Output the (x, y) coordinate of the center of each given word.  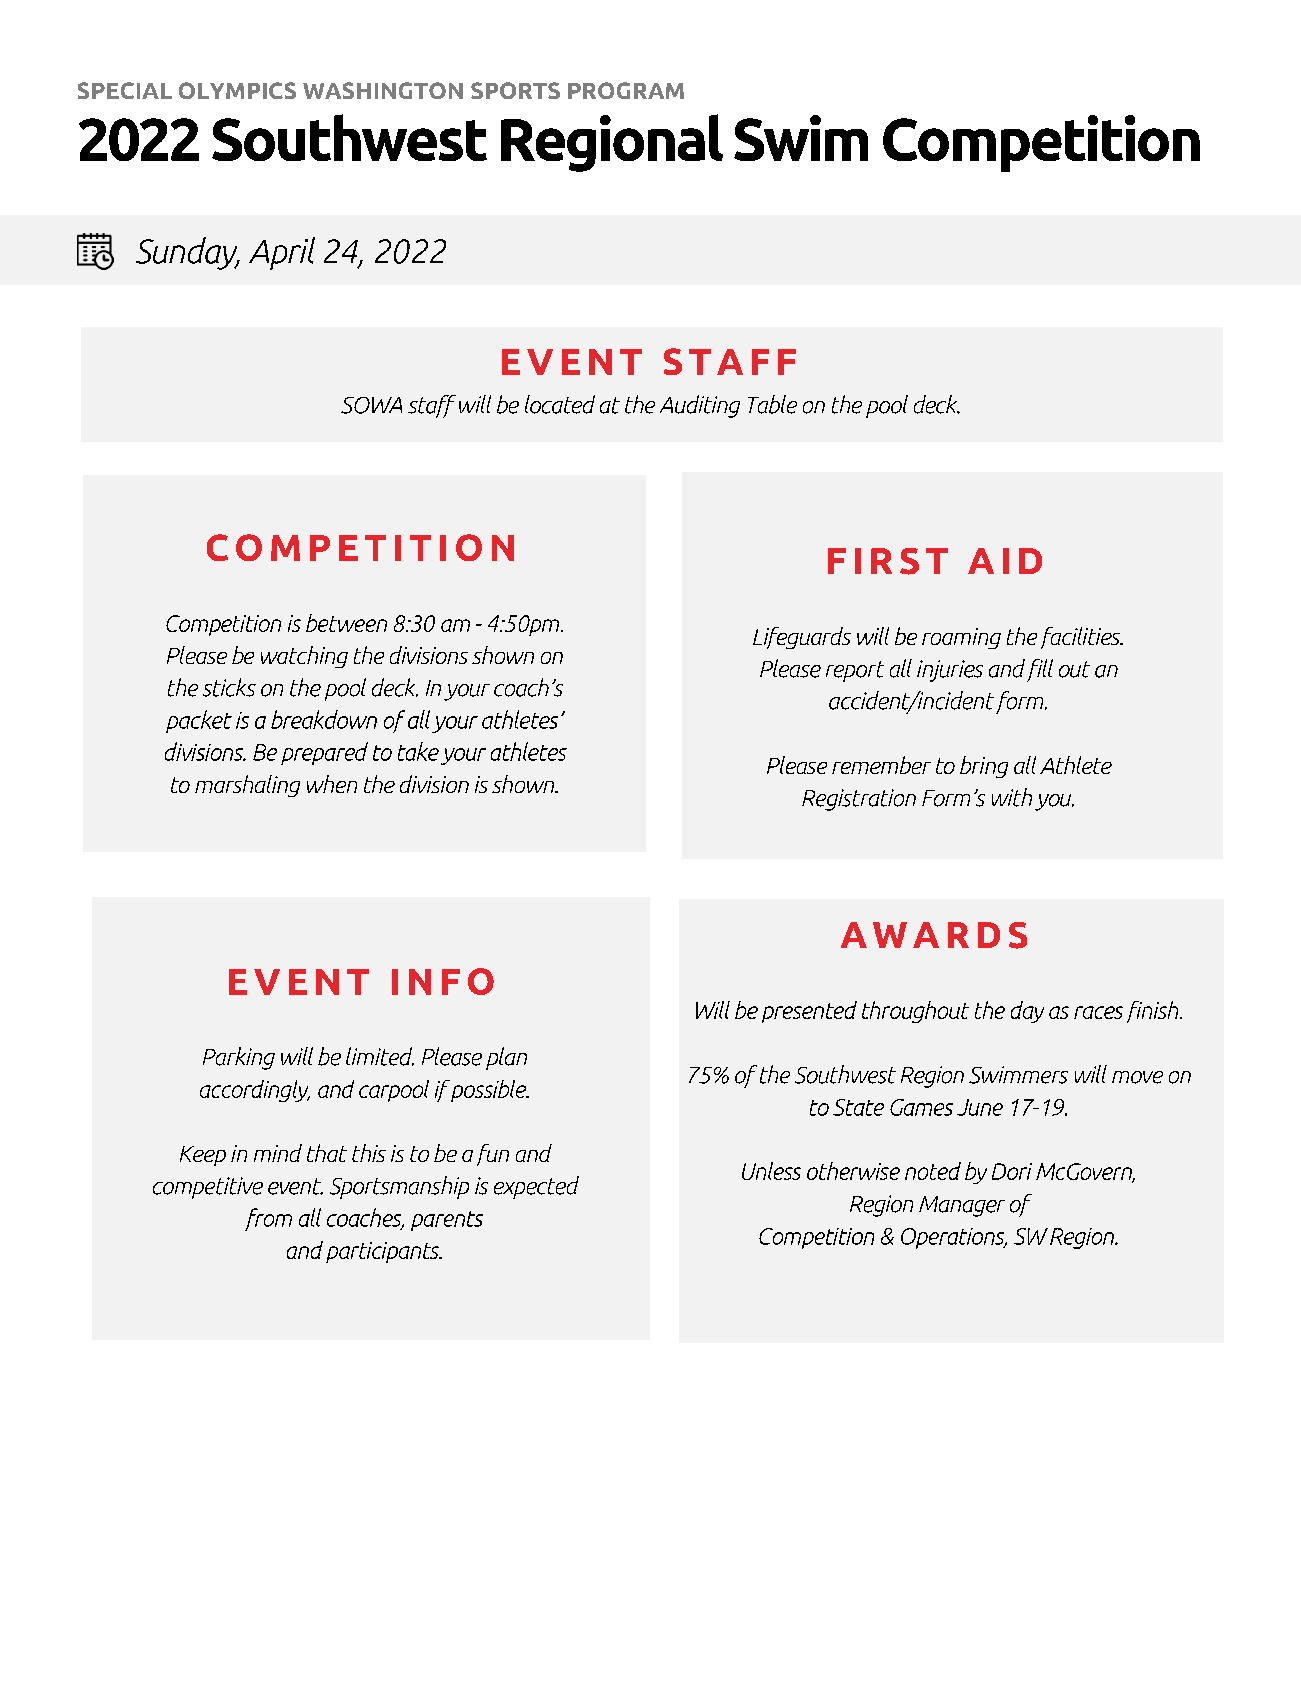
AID (1005, 561)
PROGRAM (626, 90)
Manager (962, 1206)
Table (772, 404)
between (346, 623)
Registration (859, 800)
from (268, 1219)
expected (536, 1187)
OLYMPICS (237, 90)
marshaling (247, 786)
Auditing (700, 406)
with (1012, 797)
